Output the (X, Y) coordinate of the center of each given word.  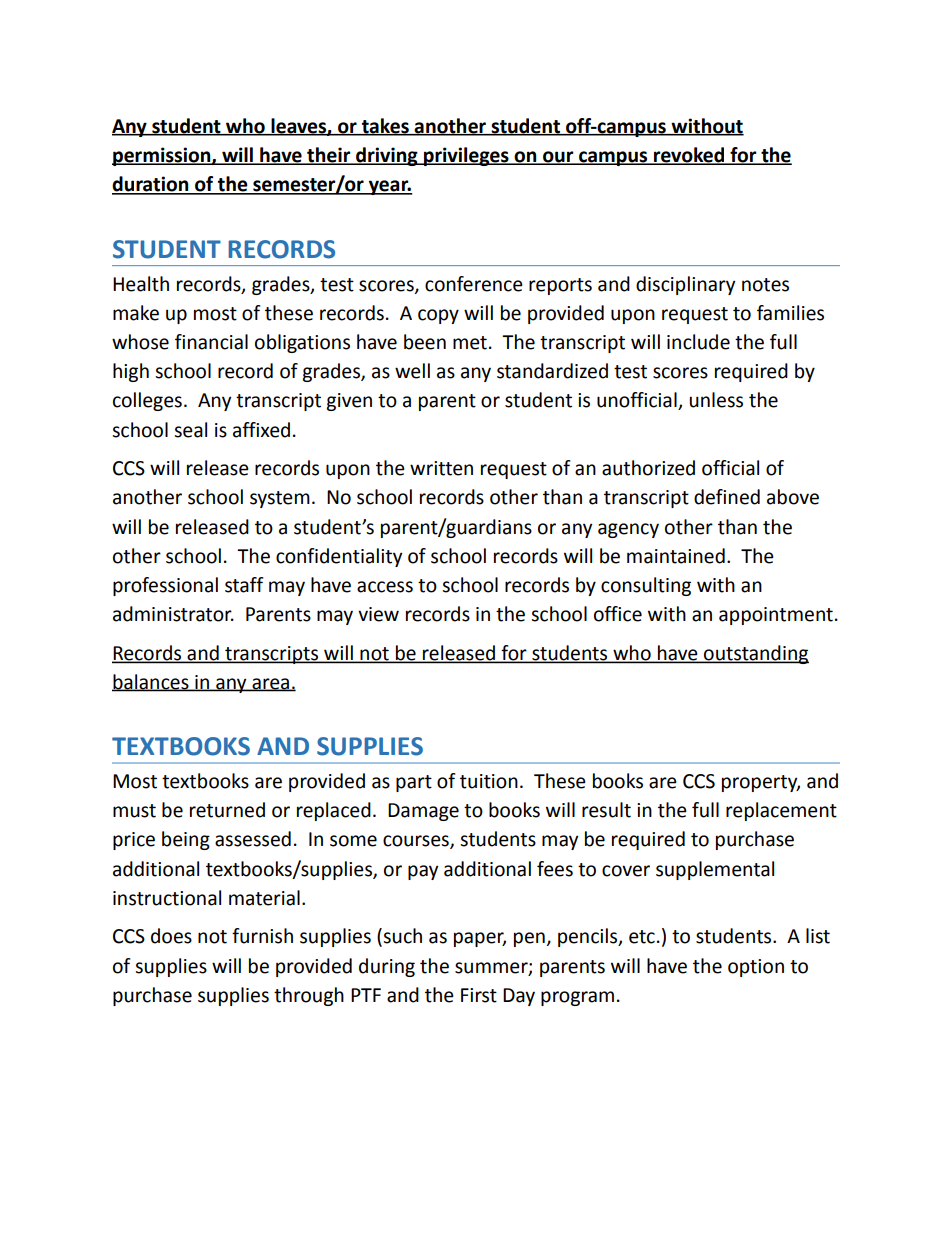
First (479, 995)
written (441, 468)
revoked (689, 156)
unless (716, 400)
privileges (466, 156)
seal (190, 430)
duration (151, 185)
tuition (489, 781)
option (756, 968)
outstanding (755, 654)
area (271, 684)
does (171, 936)
